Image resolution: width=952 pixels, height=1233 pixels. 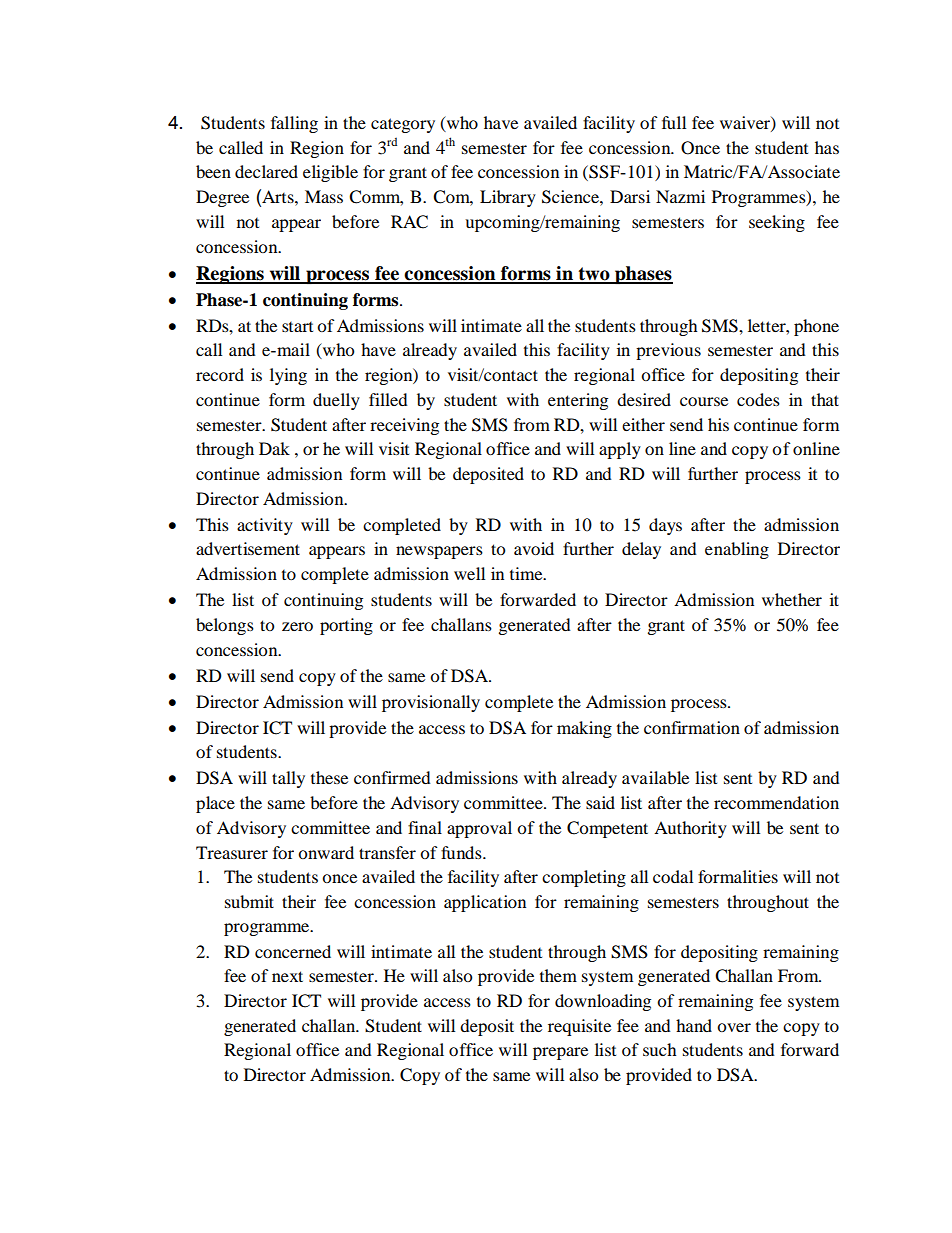 I want to click on whether, so click(x=792, y=599).
